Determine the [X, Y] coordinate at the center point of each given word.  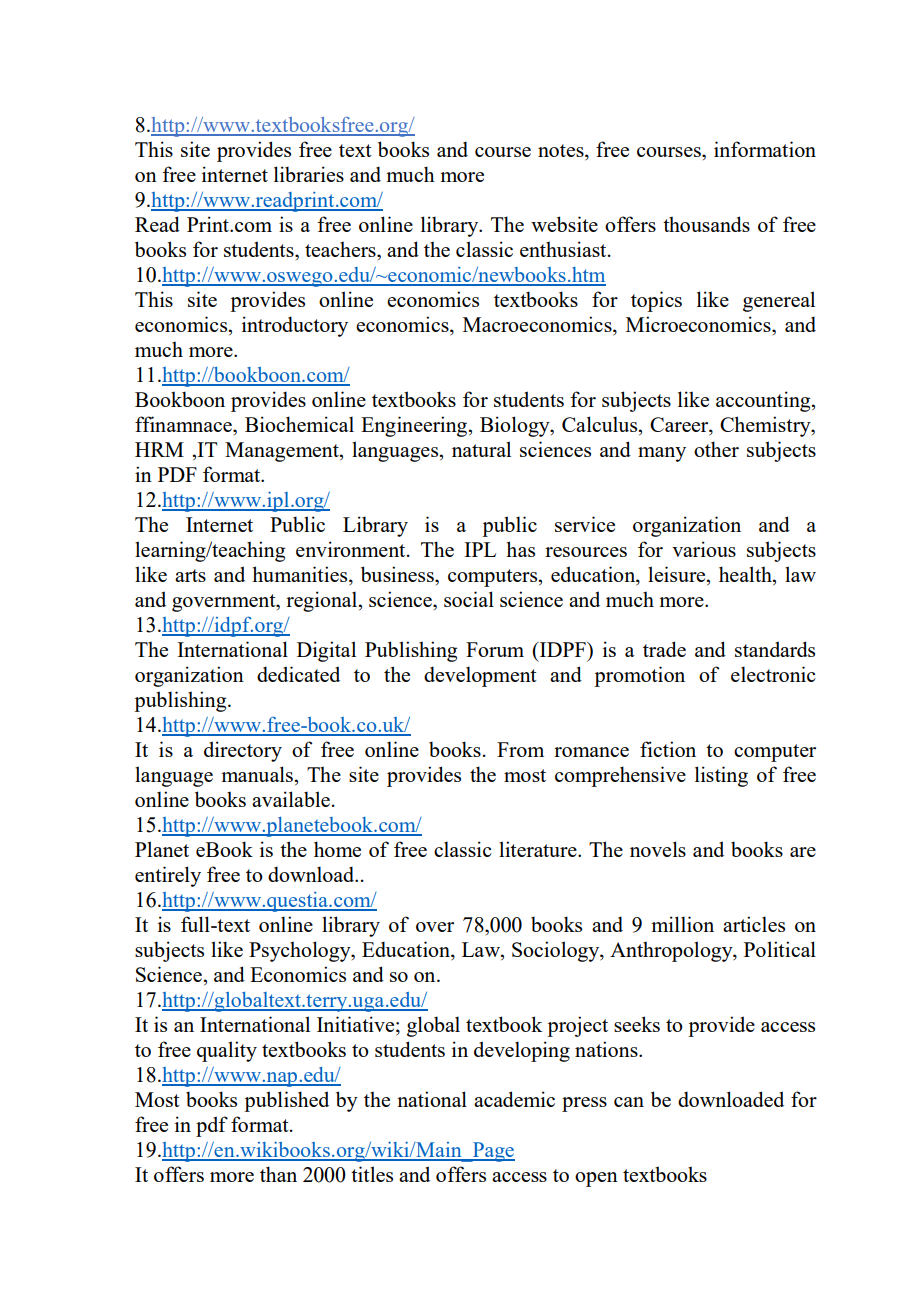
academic [514, 1099]
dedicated [298, 674]
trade [664, 649]
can [629, 1102]
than [278, 1174]
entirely [168, 876]
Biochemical [299, 424]
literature [539, 849]
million [682, 924]
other [716, 449]
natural [481, 449]
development [480, 676]
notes [562, 150]
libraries [309, 174]
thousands [706, 224]
